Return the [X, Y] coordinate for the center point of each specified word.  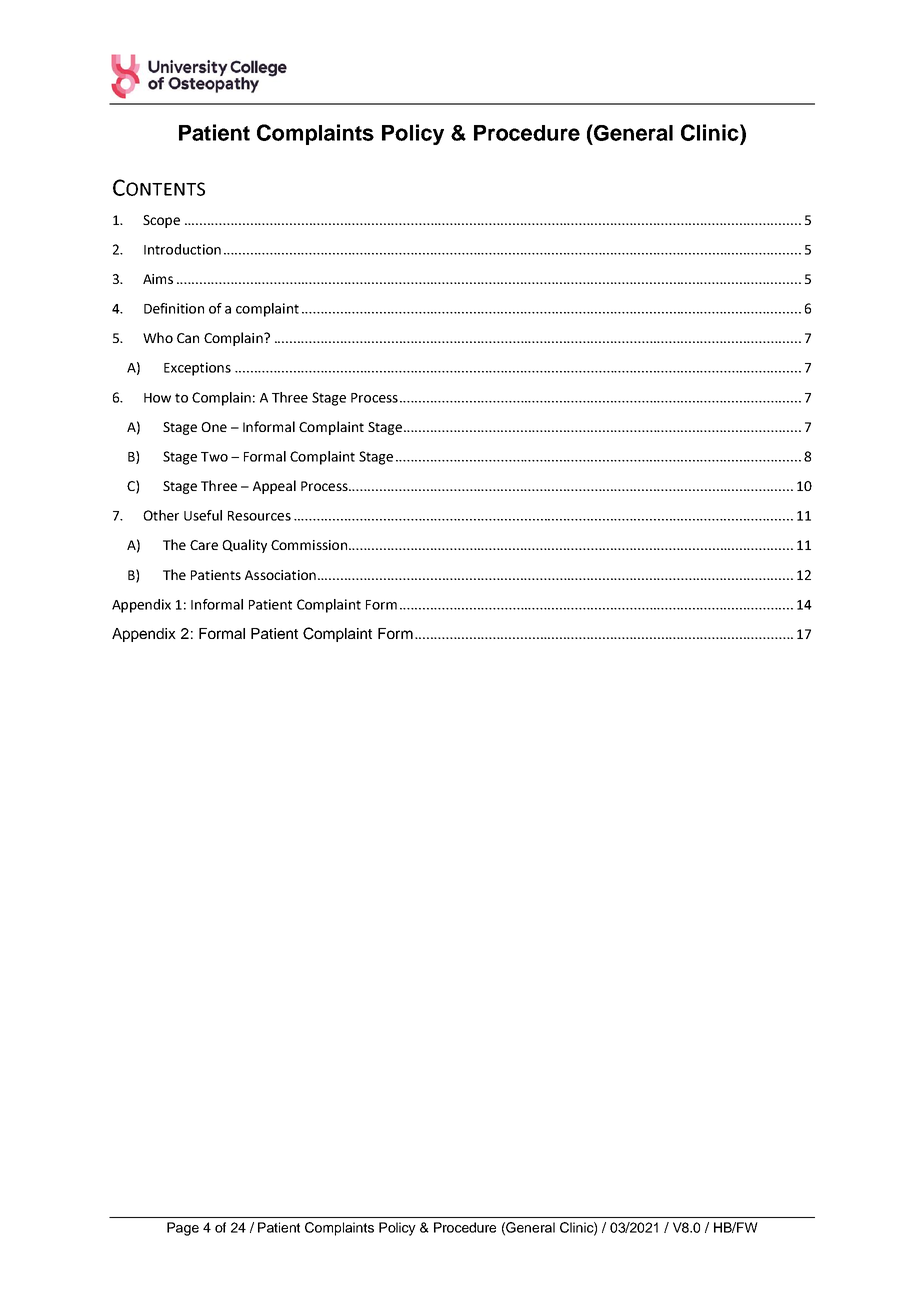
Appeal [274, 487]
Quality [244, 546]
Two [214, 457]
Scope [161, 221]
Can [188, 338]
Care [204, 545]
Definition [174, 308]
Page [183, 1229]
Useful [203, 515]
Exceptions [197, 369]
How [157, 398]
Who [158, 337]
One [214, 427]
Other [161, 515]
